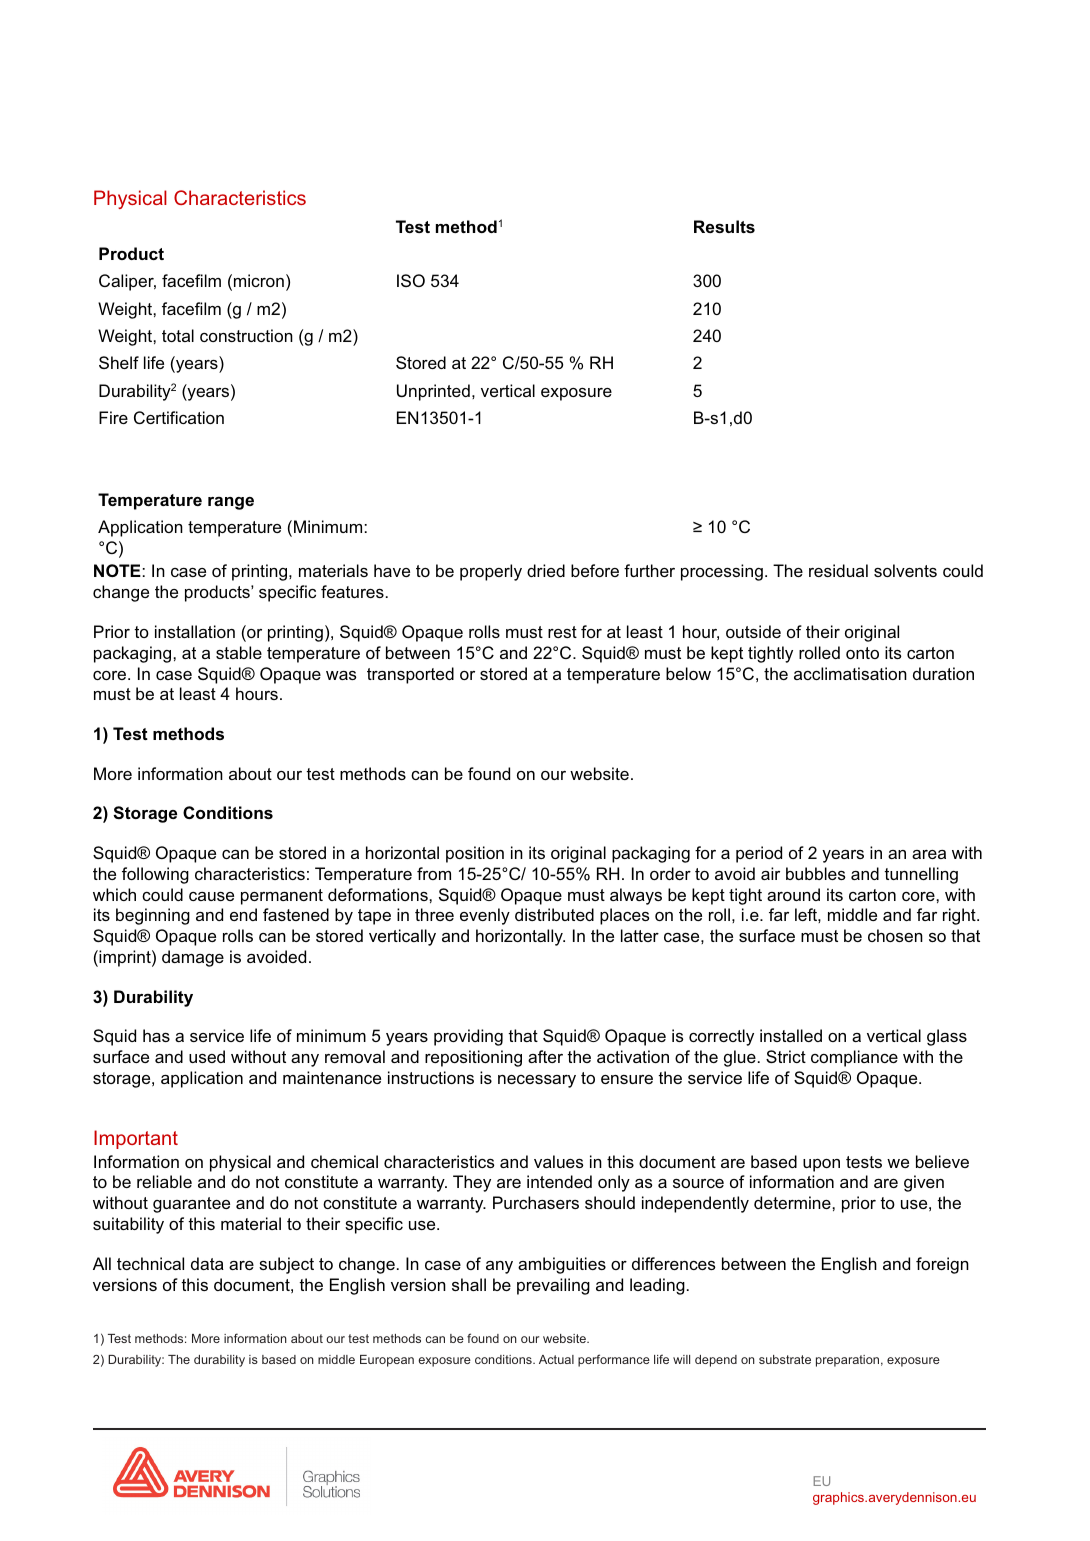 This screenshot has width=1090, height=1541. Describe the element at coordinates (724, 226) in the screenshot. I see `Results` at that location.
